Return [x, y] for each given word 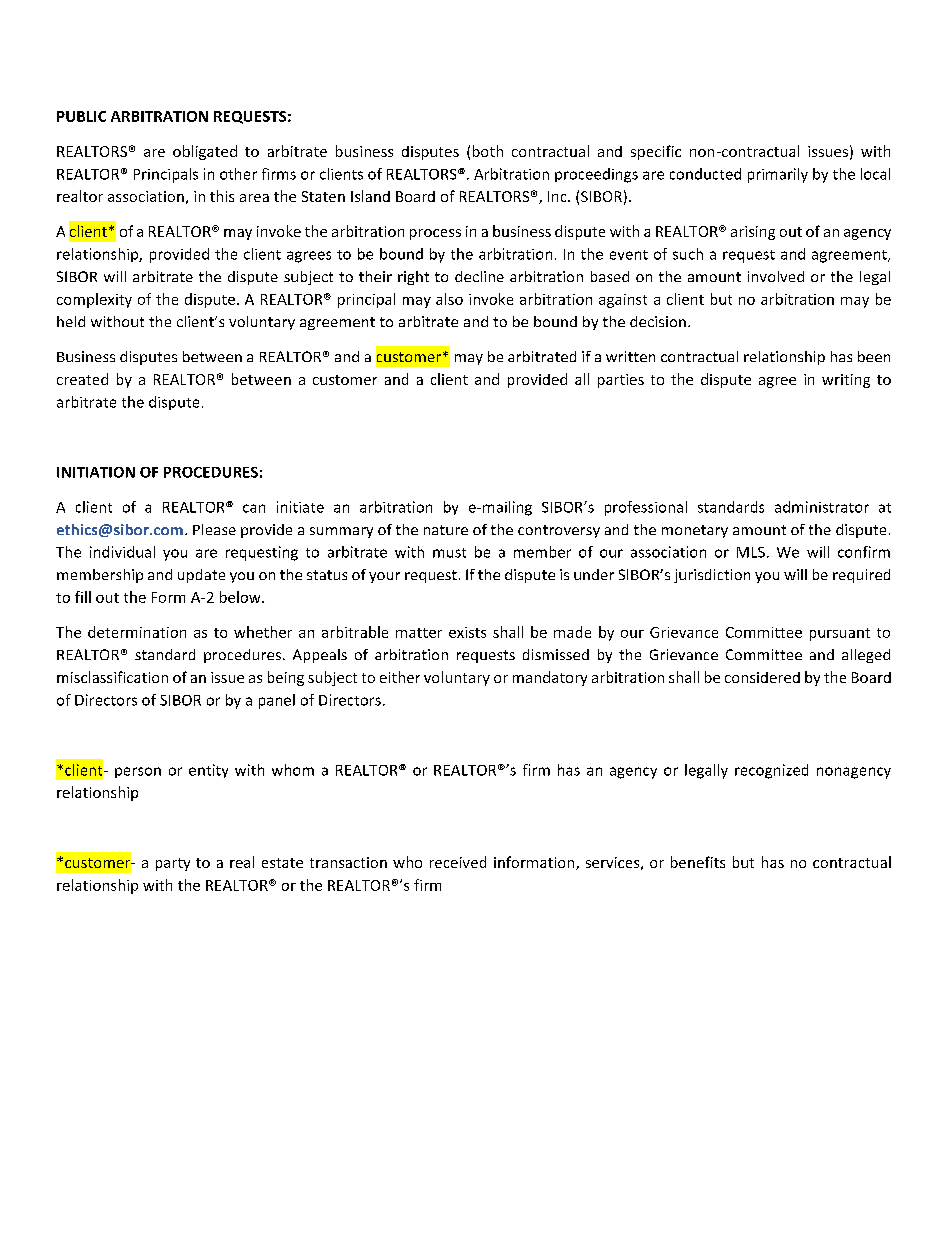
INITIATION [96, 472]
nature [446, 530]
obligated [205, 152]
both [488, 151]
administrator [822, 507]
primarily [778, 175]
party [173, 864]
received [458, 862]
